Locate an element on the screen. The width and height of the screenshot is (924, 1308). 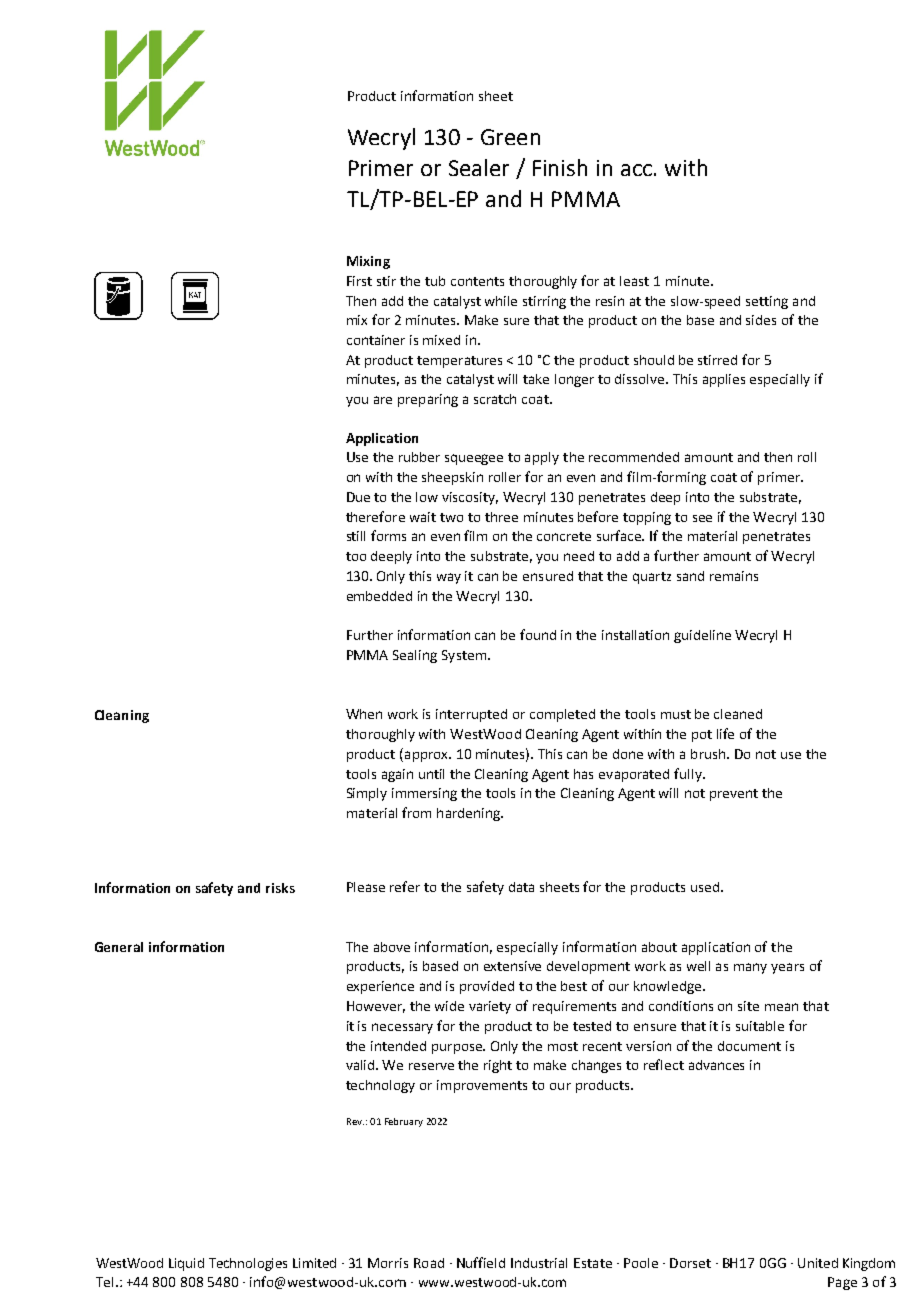
Mixing is located at coordinates (368, 262).
